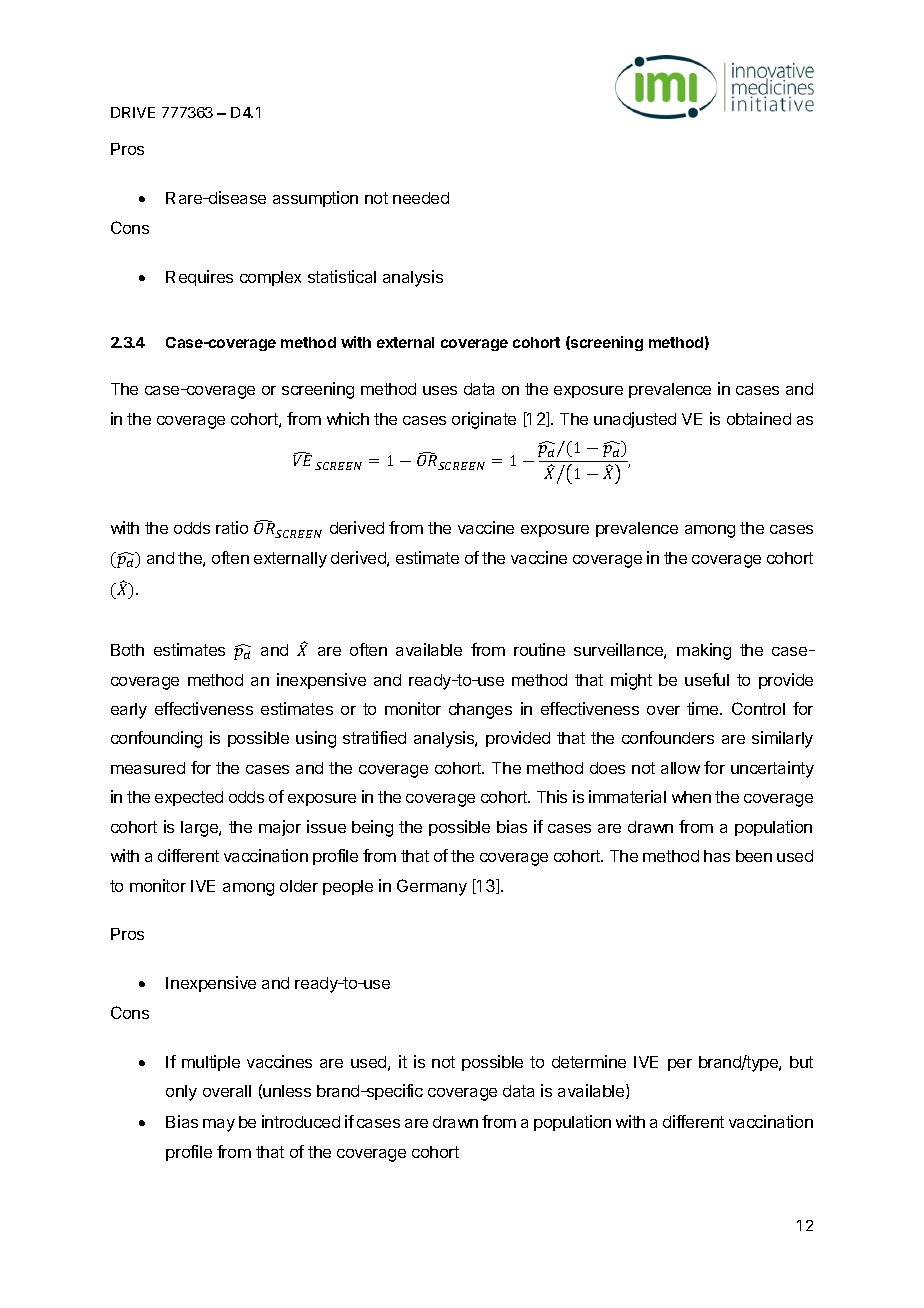 The width and height of the image is (924, 1308). What do you see at coordinates (759, 418) in the image?
I see `obtained` at bounding box center [759, 418].
